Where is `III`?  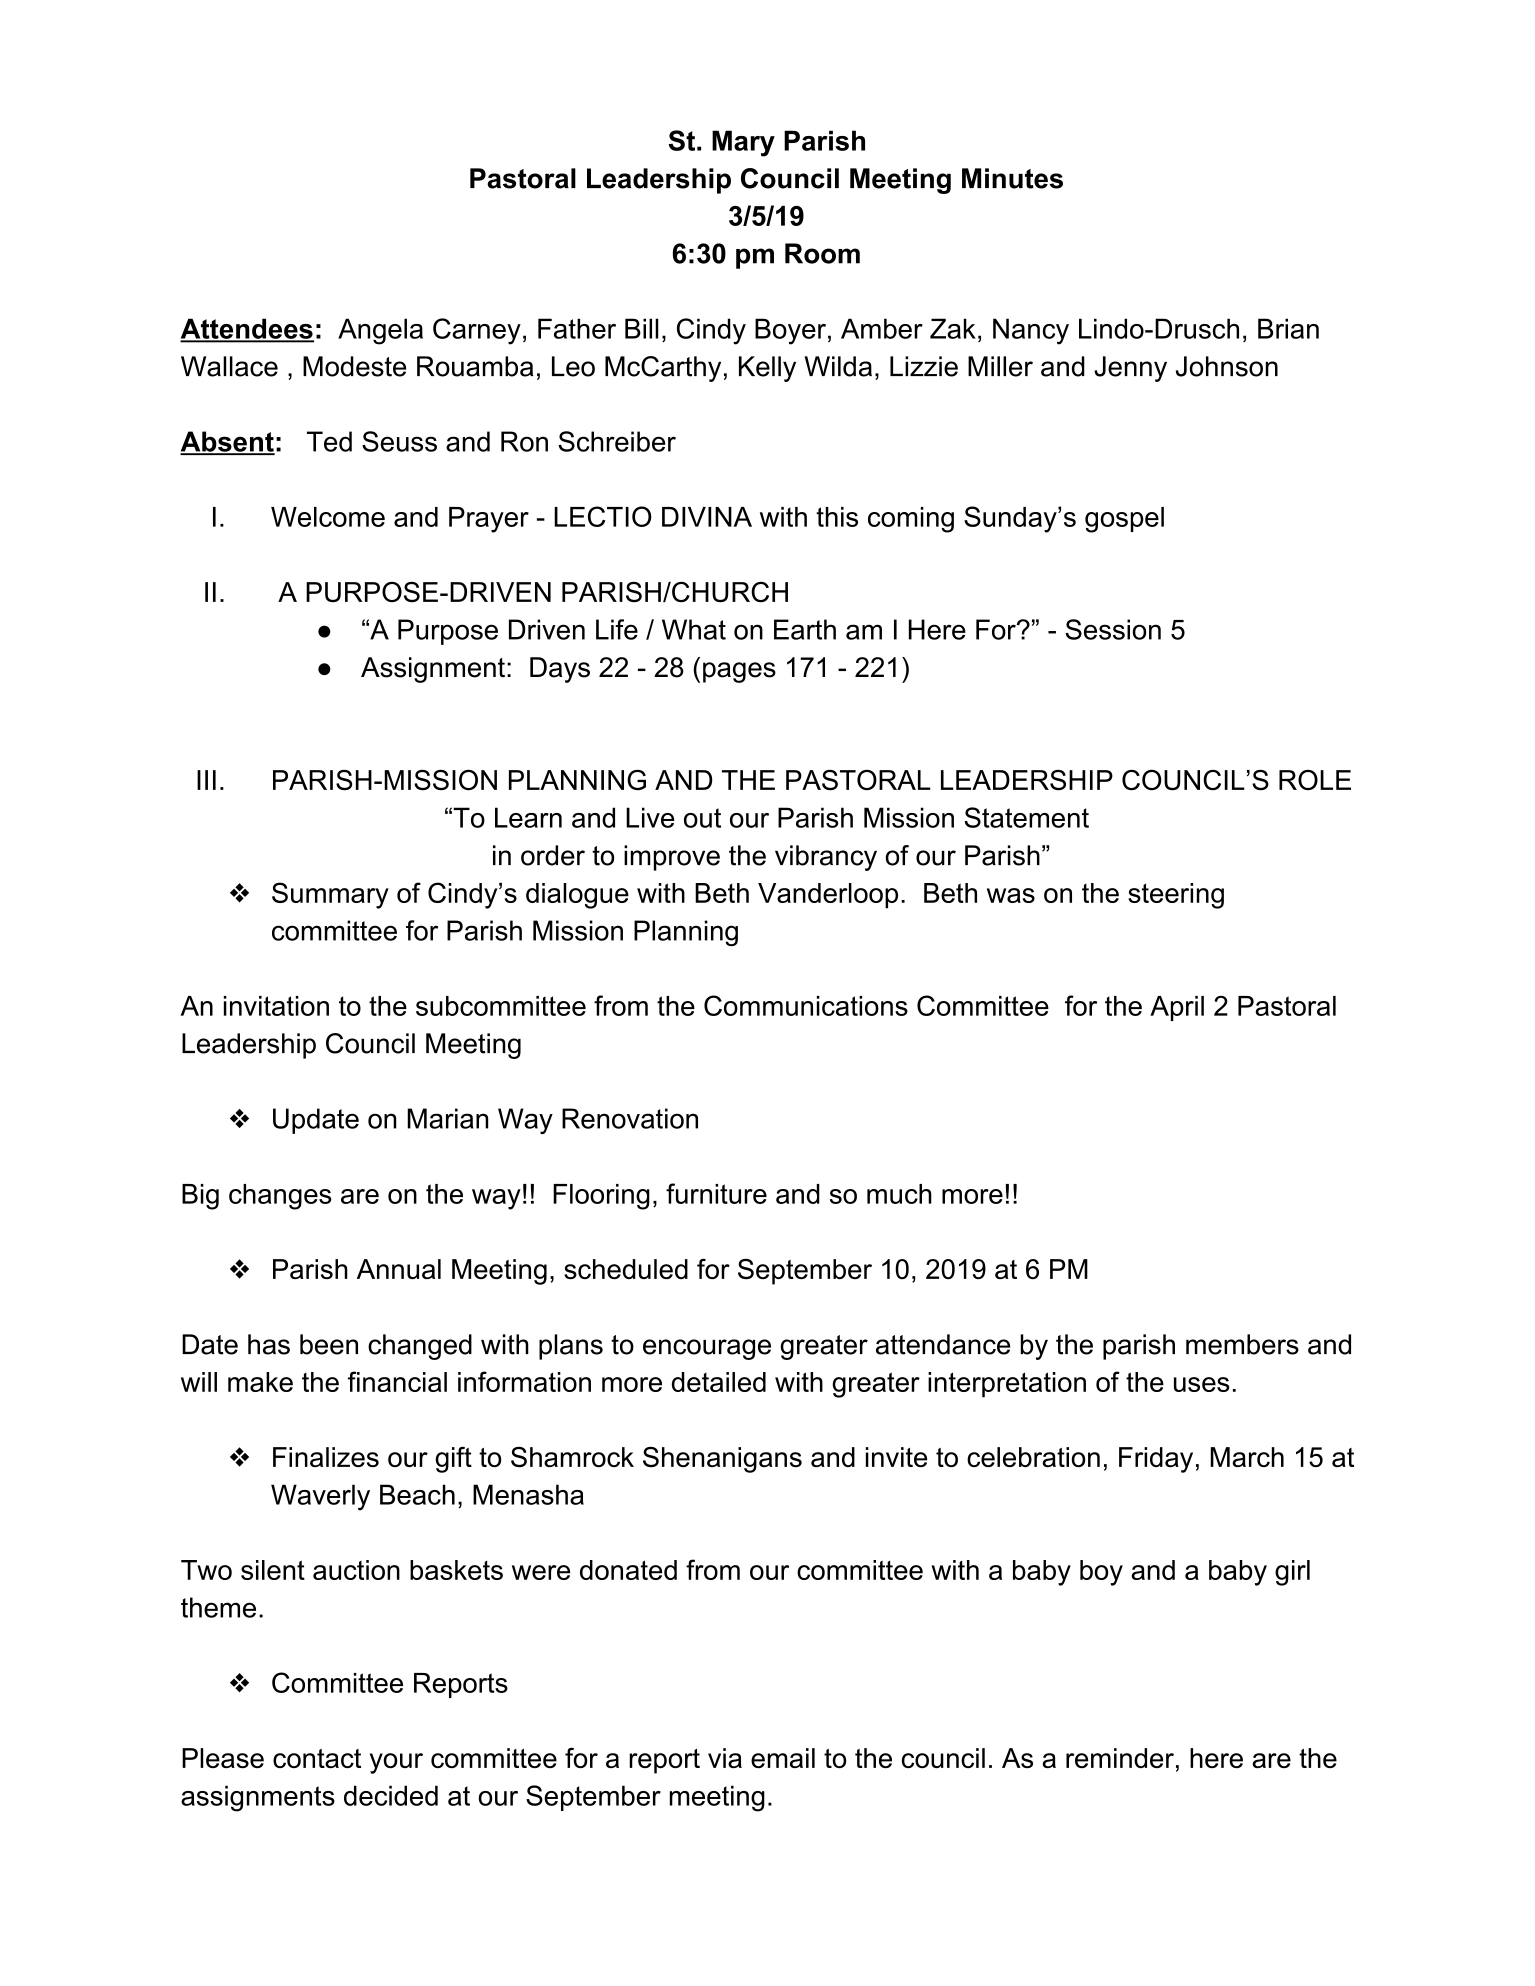
III is located at coordinates (206, 780).
